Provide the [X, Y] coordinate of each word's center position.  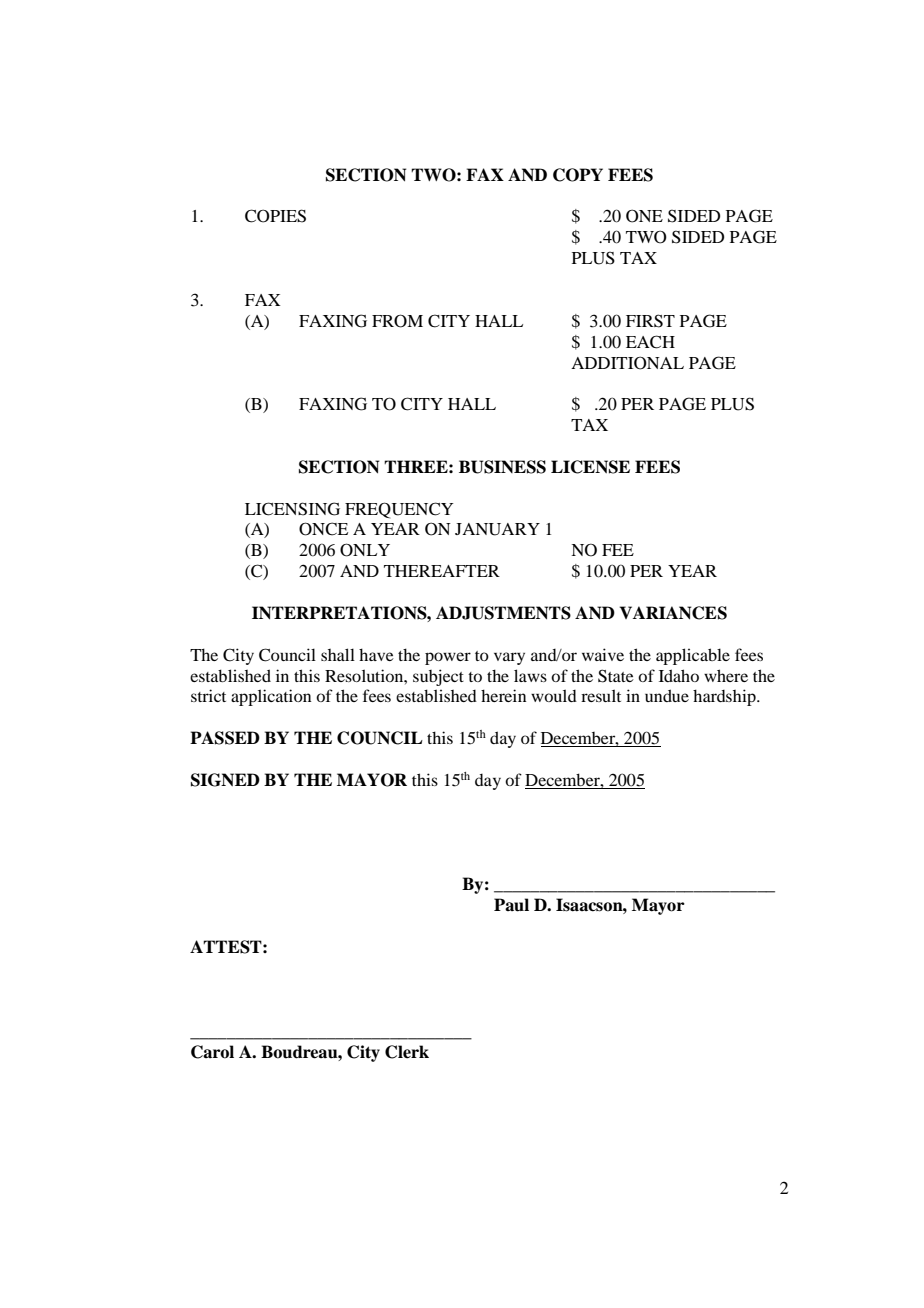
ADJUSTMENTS [503, 613]
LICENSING [292, 509]
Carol [212, 1052]
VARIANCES [673, 613]
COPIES [275, 216]
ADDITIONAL [627, 363]
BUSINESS [502, 467]
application [271, 697]
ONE [644, 216]
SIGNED [225, 780]
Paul [511, 905]
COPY [578, 175]
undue [667, 695]
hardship [725, 697]
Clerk [407, 1052]
